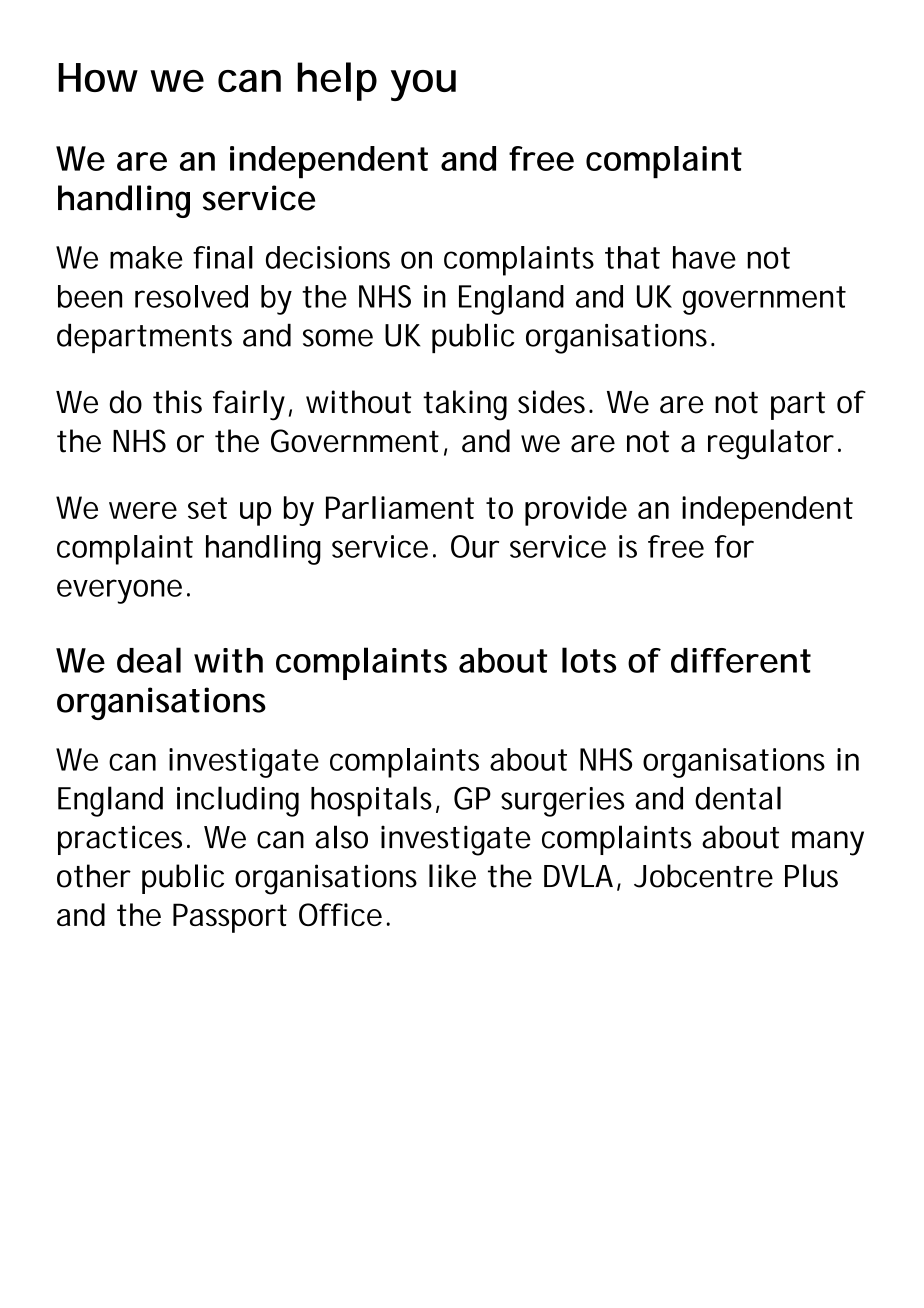 The height and width of the image is (1308, 924). Describe the element at coordinates (230, 918) in the image. I see `Passport` at that location.
